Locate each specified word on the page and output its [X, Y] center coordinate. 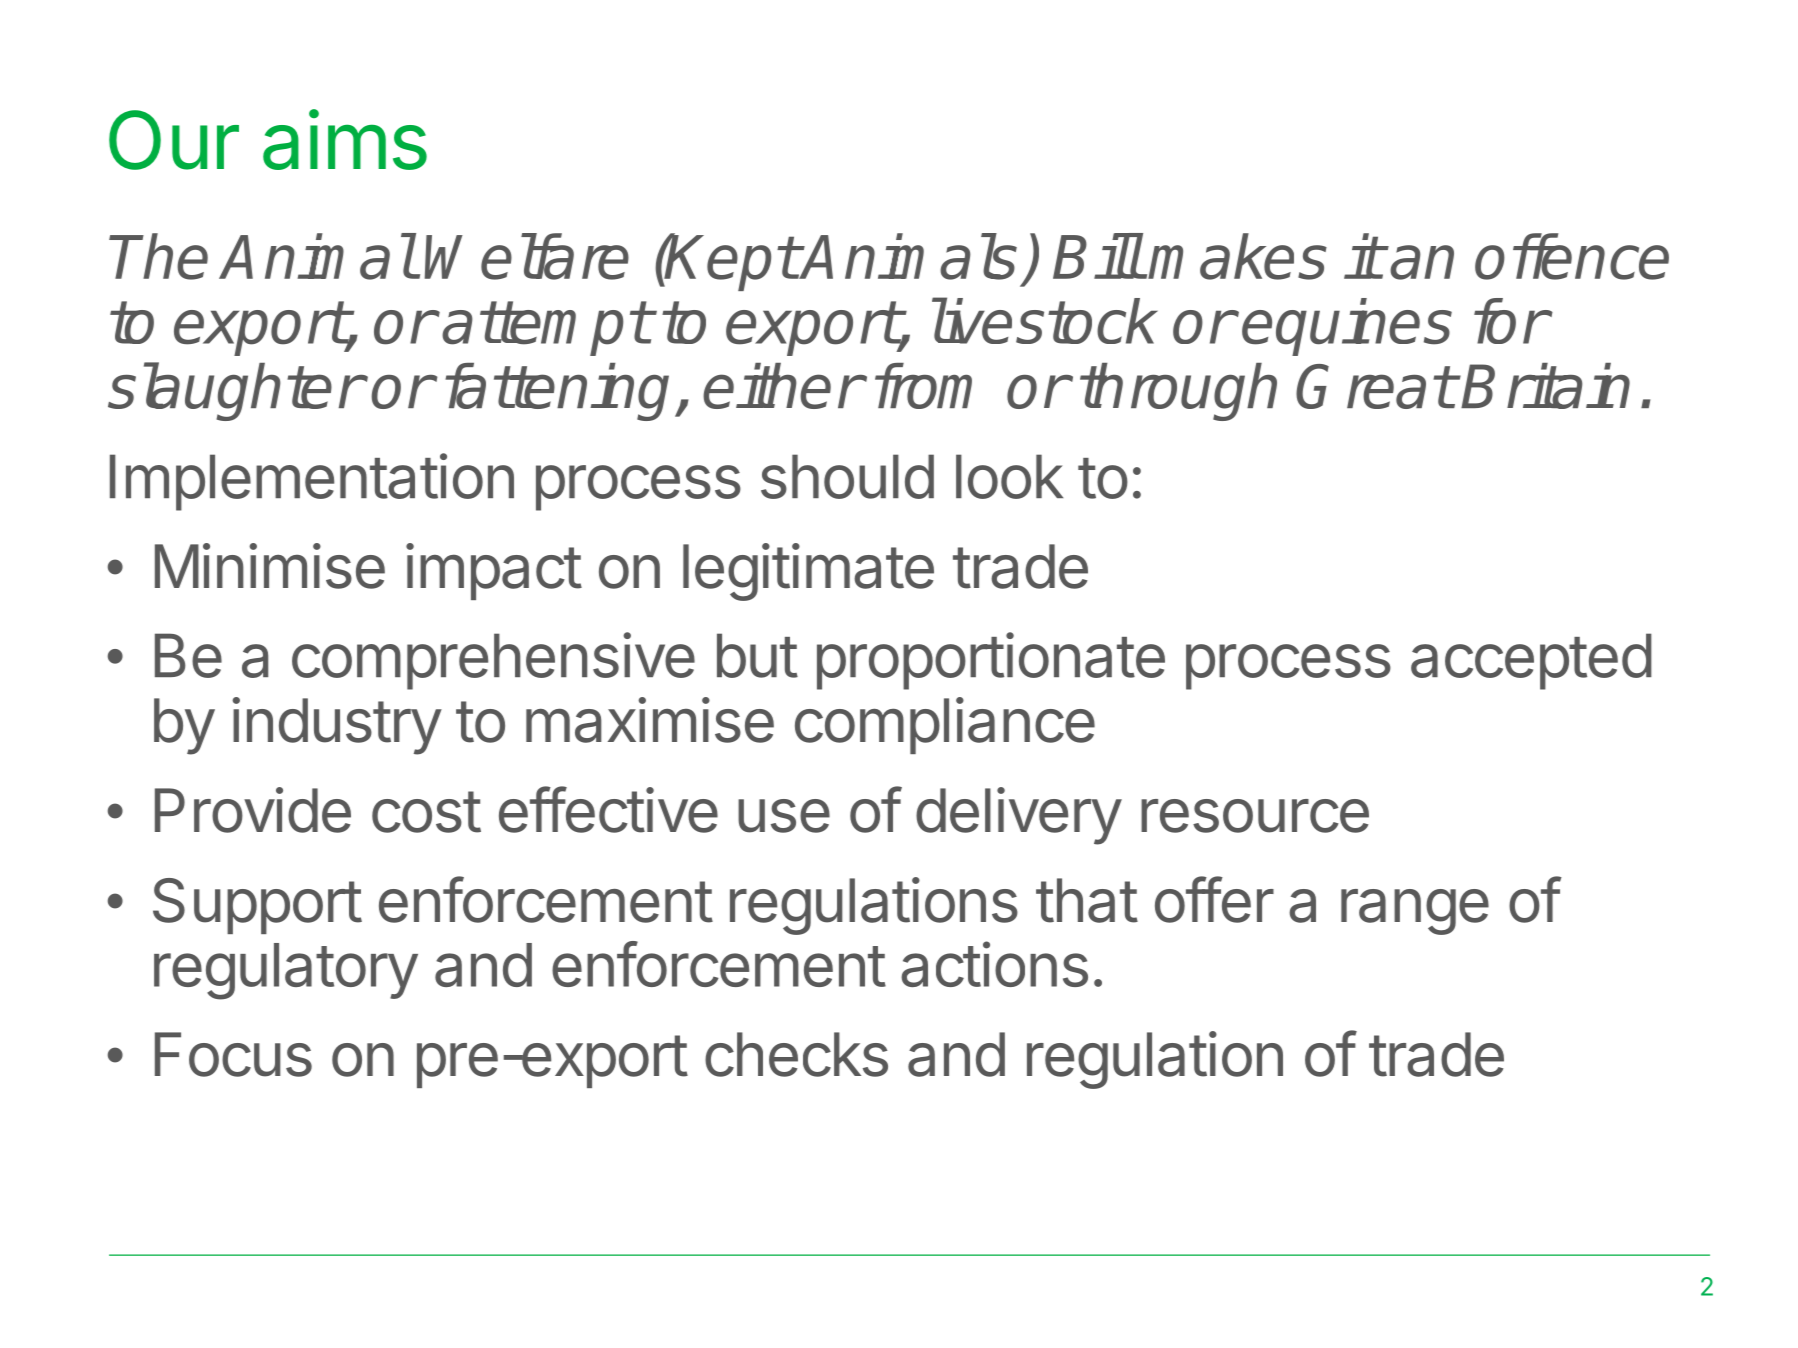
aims [345, 139]
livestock [1045, 321]
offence [1572, 256]
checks [796, 1054]
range [1415, 912]
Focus [233, 1054]
